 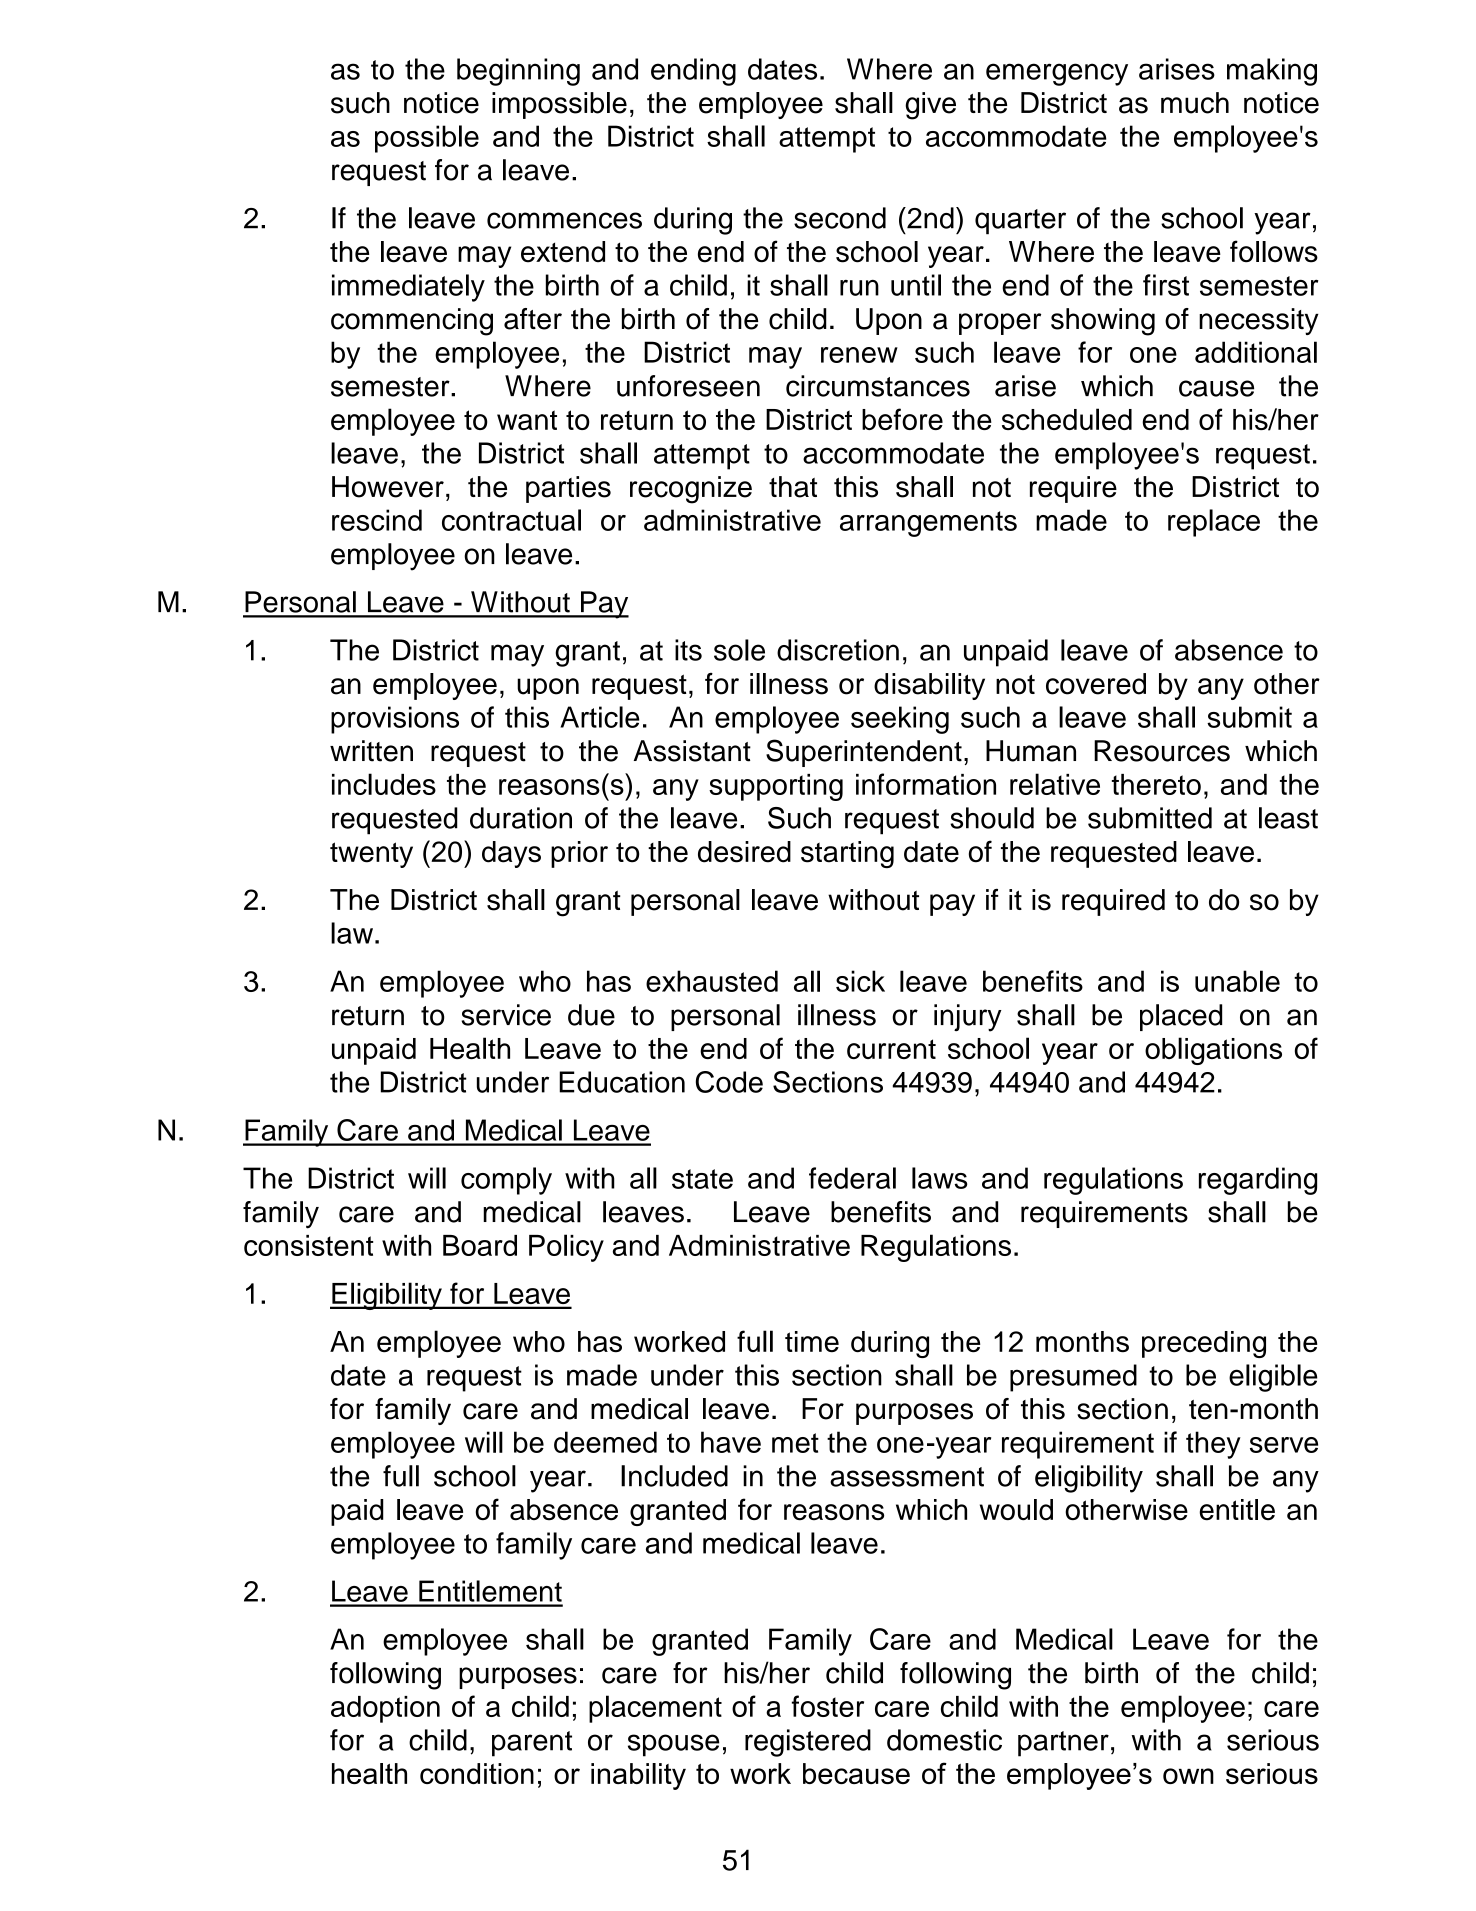 What do you see at coordinates (385, 1709) in the page?
I see `adoption` at bounding box center [385, 1709].
